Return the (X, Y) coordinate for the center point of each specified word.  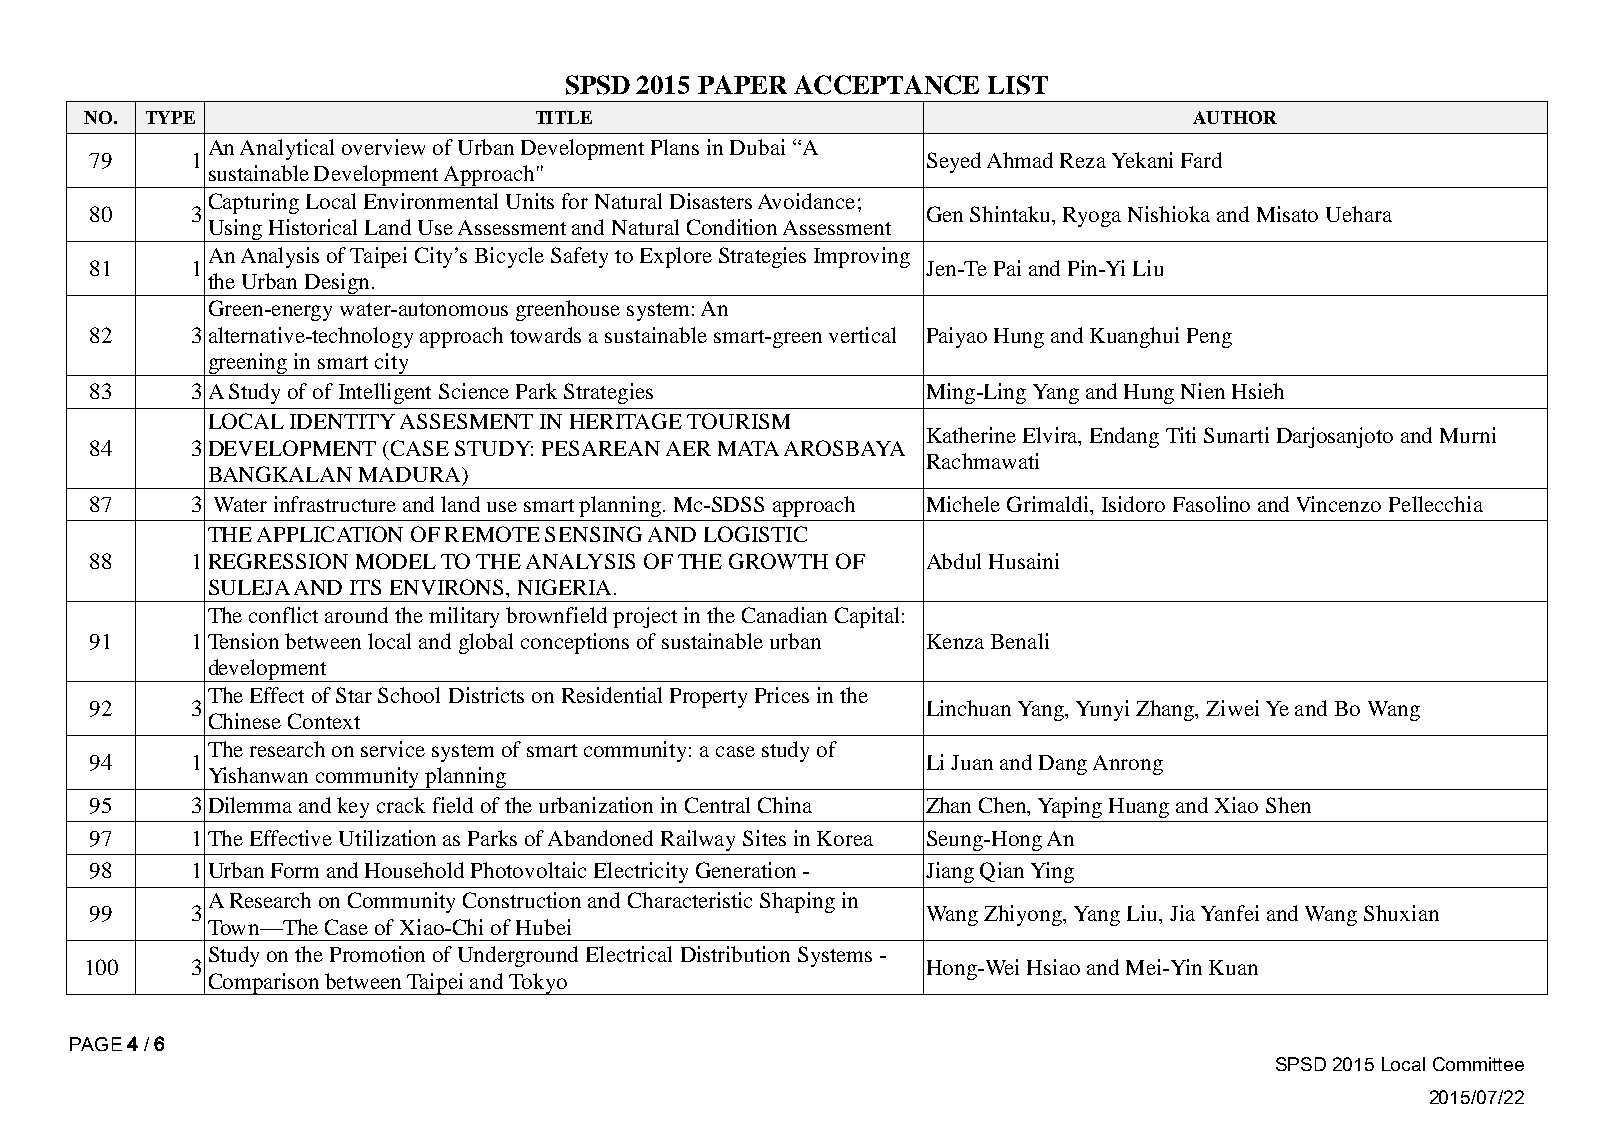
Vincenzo (1339, 504)
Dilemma (250, 805)
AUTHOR (1235, 117)
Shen (1288, 805)
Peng (1209, 338)
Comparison (264, 984)
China (785, 805)
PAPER (742, 84)
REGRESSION (278, 561)
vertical (862, 335)
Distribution (735, 954)
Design (337, 284)
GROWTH (778, 561)
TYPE (170, 117)
